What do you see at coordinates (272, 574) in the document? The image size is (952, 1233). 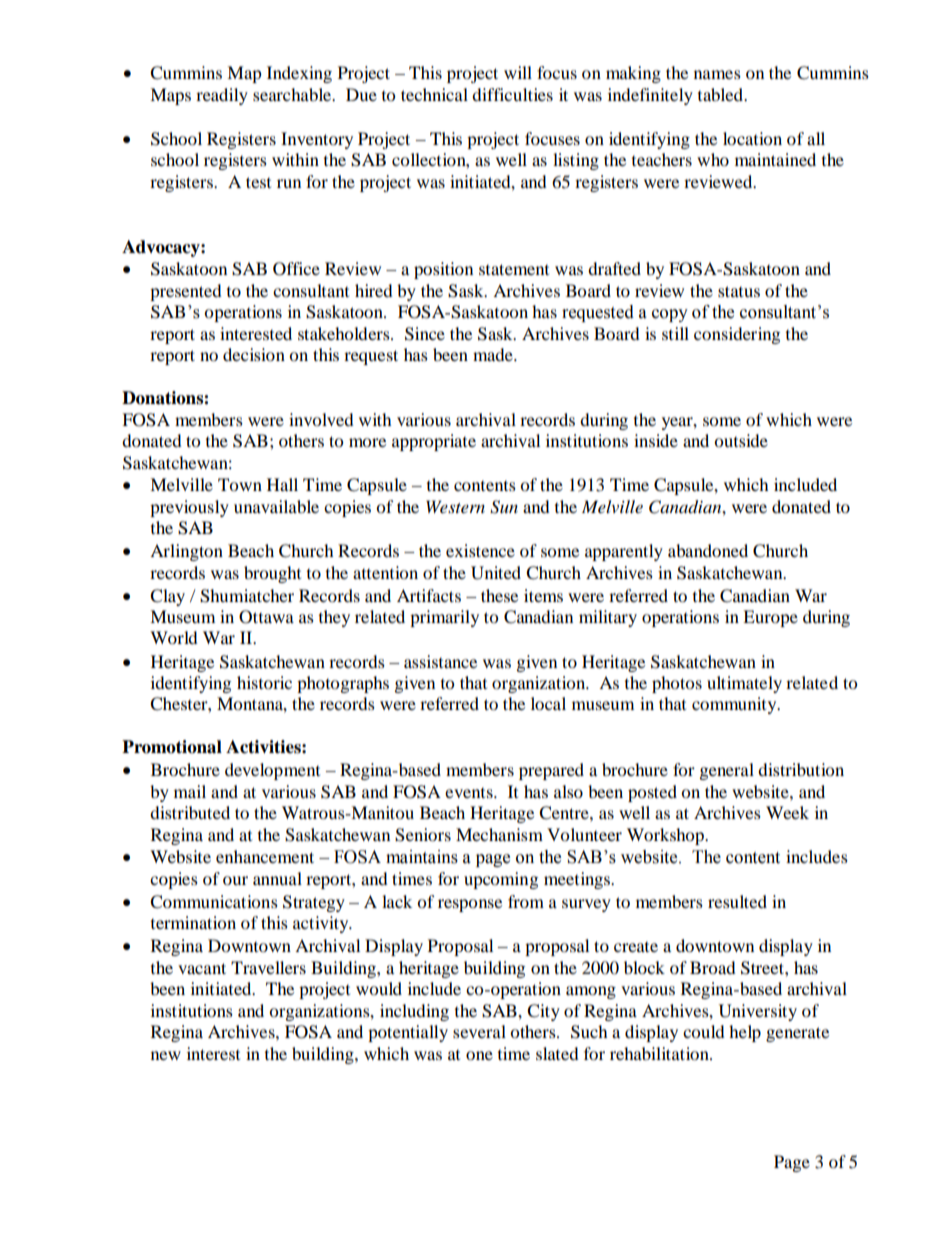 I see `brought` at bounding box center [272, 574].
